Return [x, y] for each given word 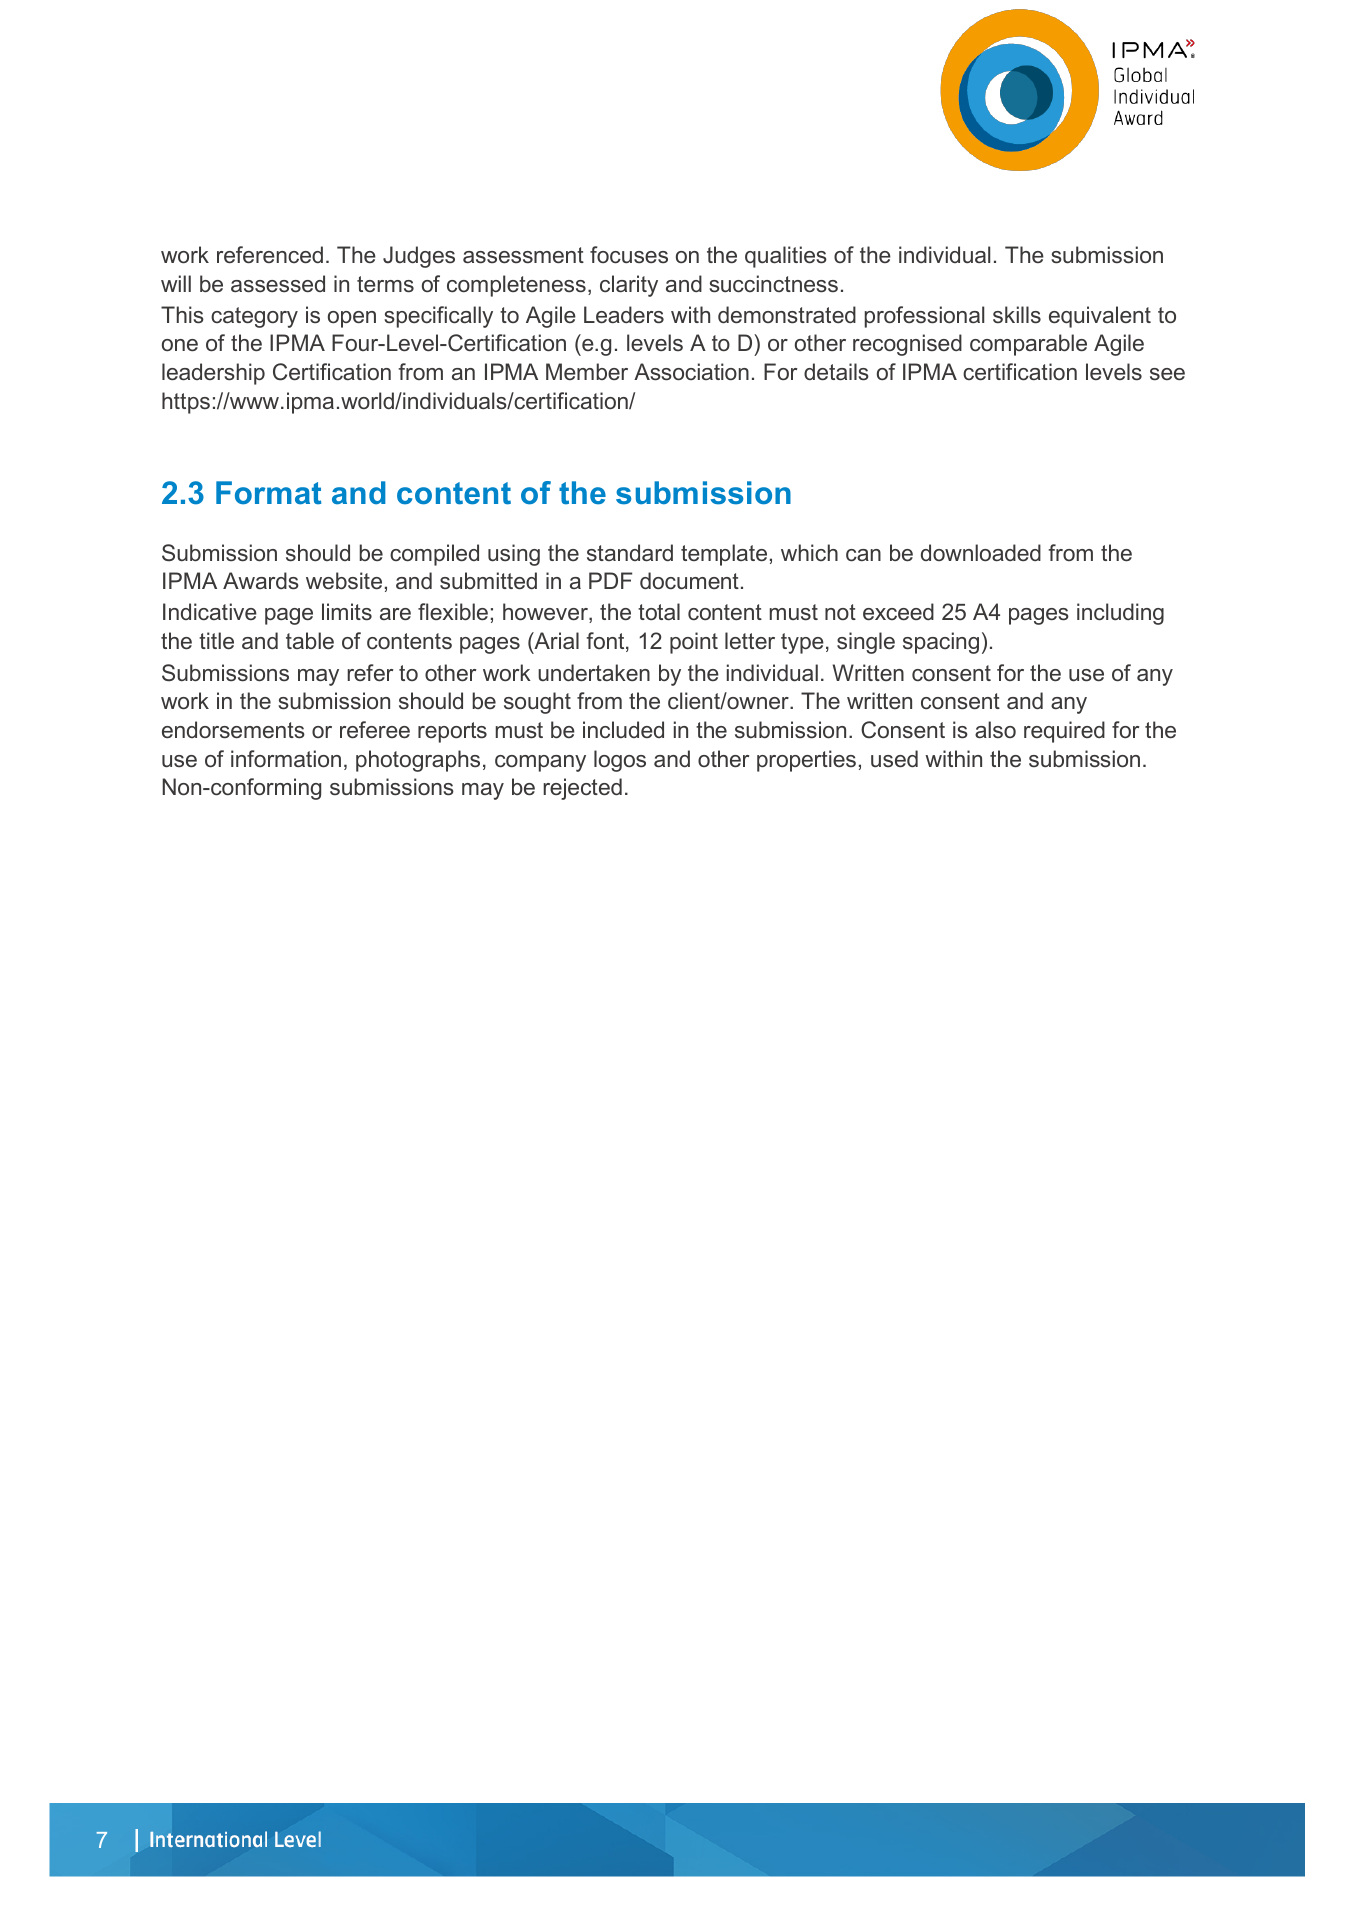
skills [1017, 315]
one [180, 345]
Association [691, 372]
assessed [278, 284]
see [1167, 374]
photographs [418, 761]
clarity [629, 286]
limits [347, 612]
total [659, 611]
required [1064, 732]
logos [620, 761]
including [1120, 614]
